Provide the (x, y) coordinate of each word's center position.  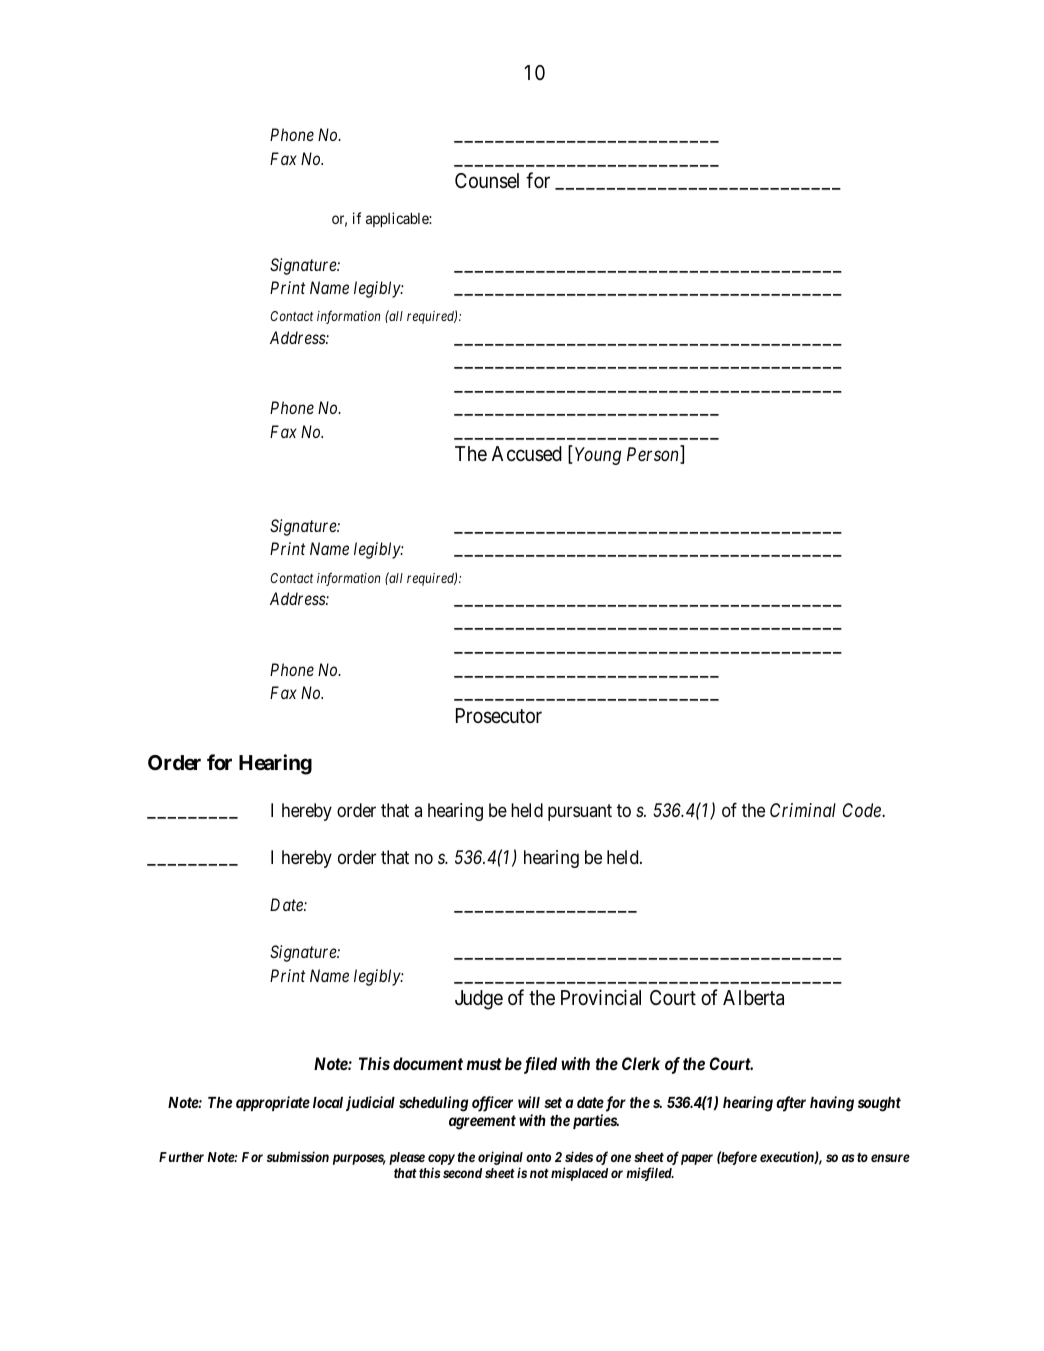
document (428, 1063)
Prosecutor (499, 716)
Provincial (601, 997)
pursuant (580, 812)
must (484, 1064)
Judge (479, 1000)
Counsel (487, 181)
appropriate (273, 1103)
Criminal (803, 810)
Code (863, 810)
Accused (527, 453)
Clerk (641, 1063)
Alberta (753, 998)
